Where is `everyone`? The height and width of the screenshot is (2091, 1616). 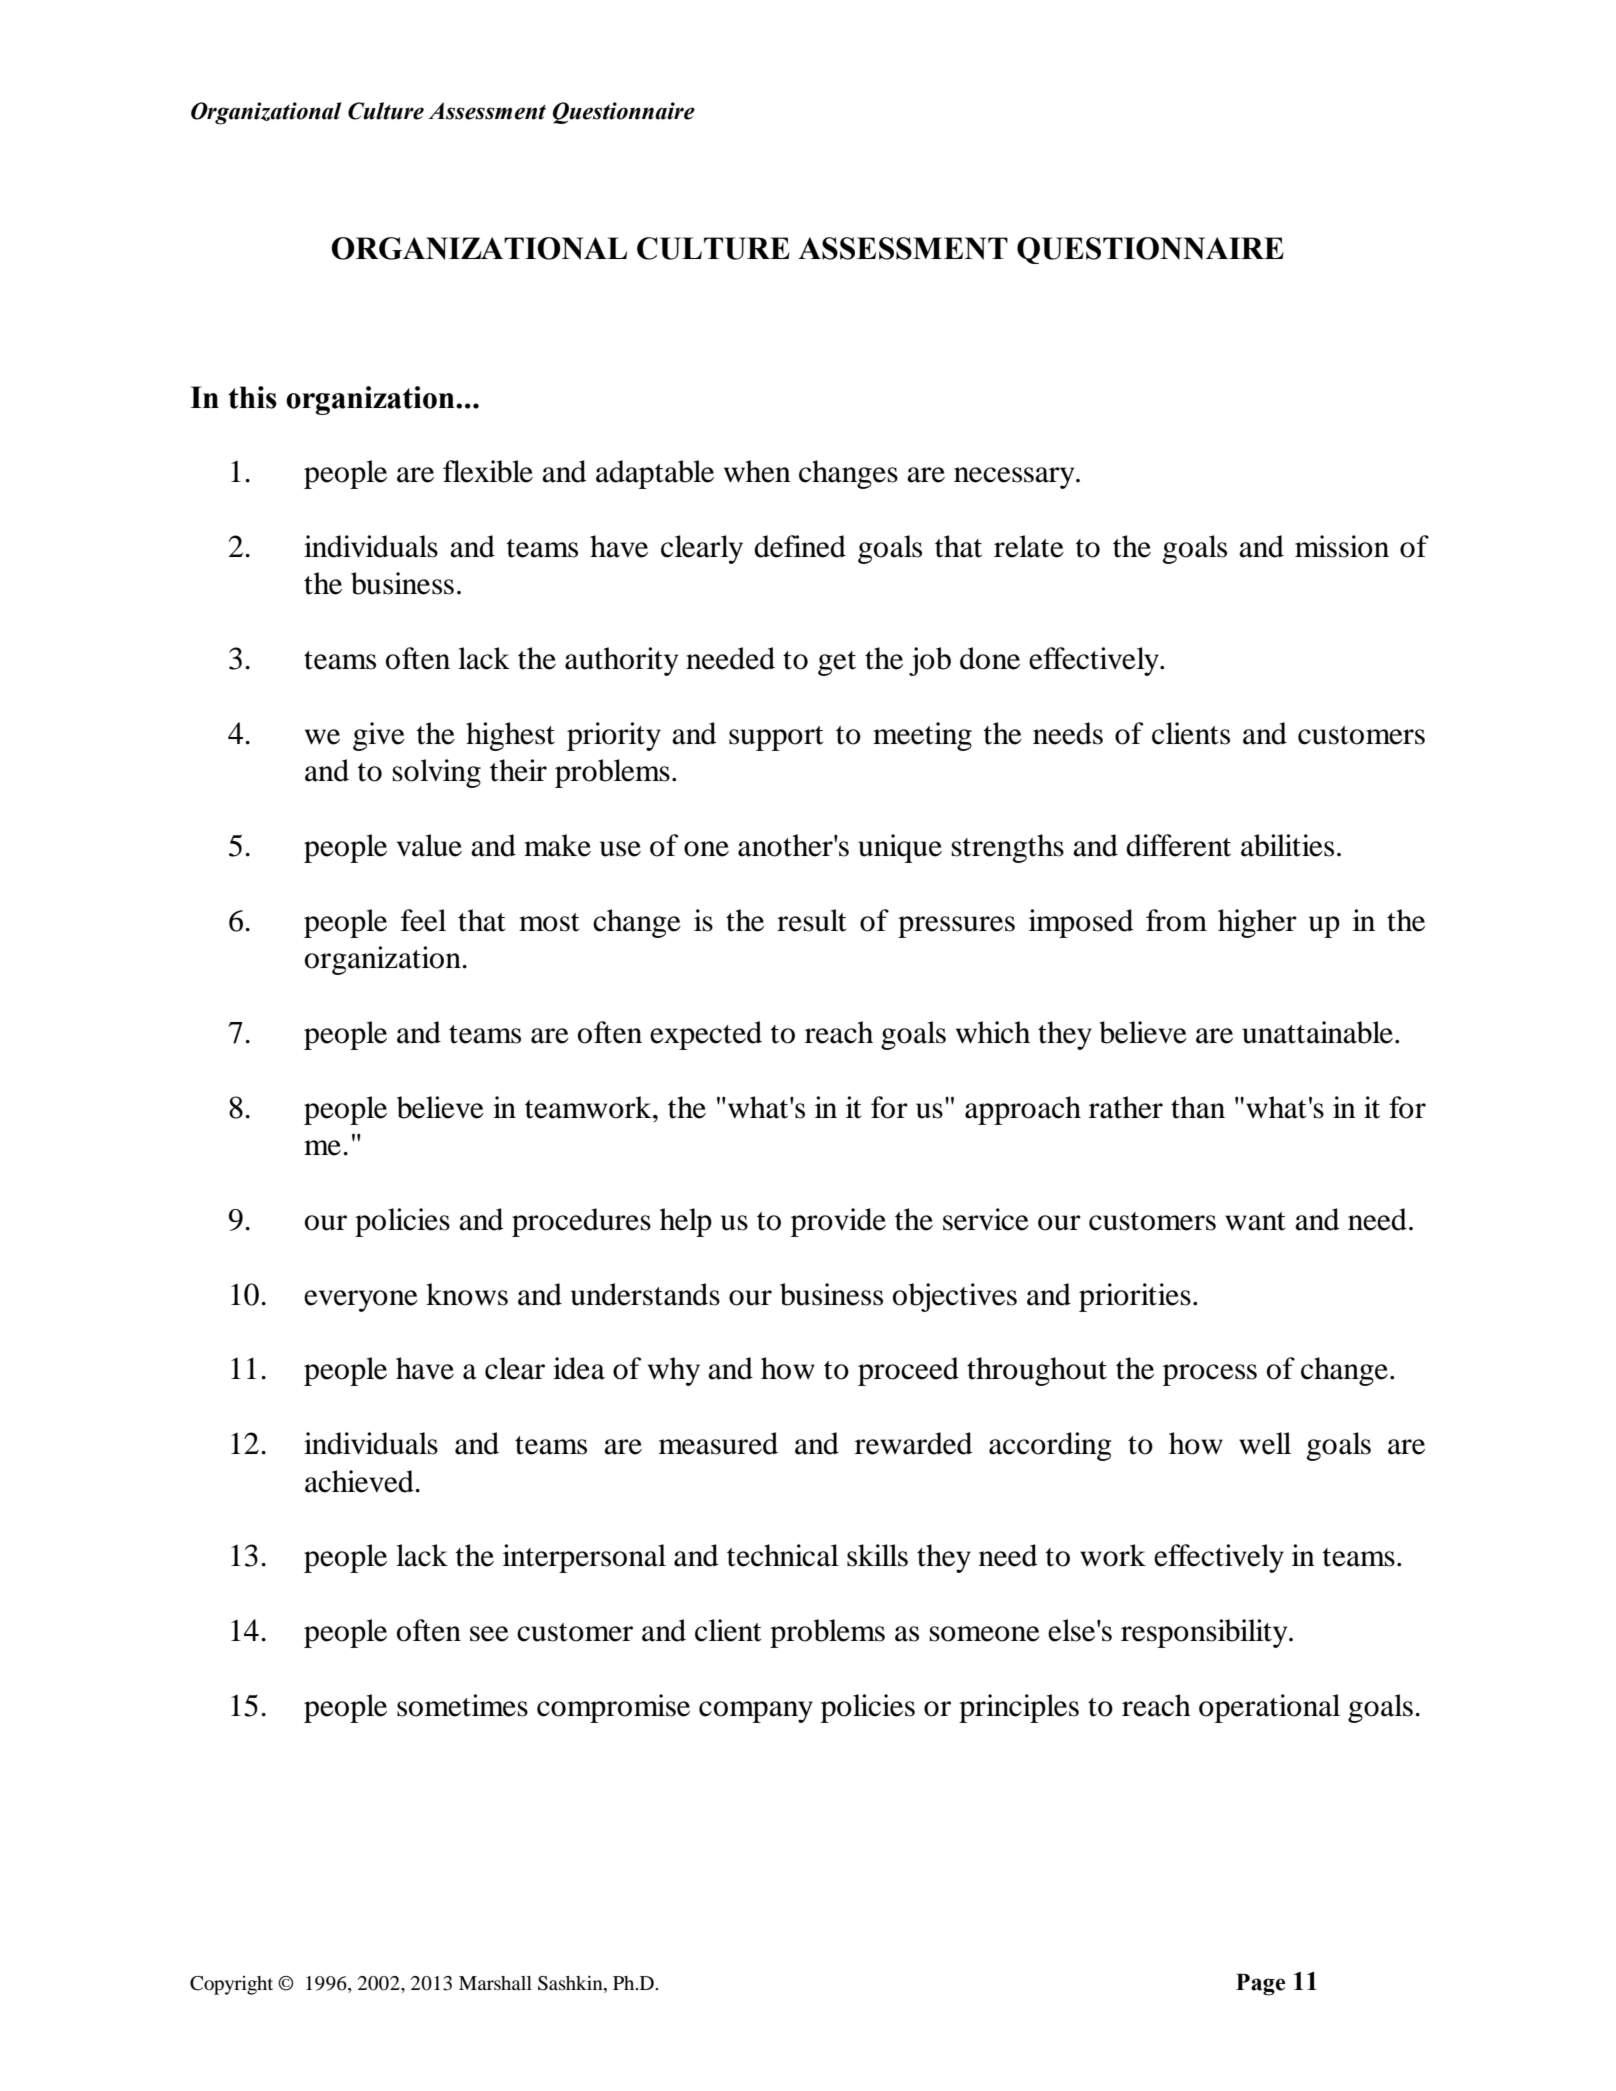
everyone is located at coordinates (361, 1301).
